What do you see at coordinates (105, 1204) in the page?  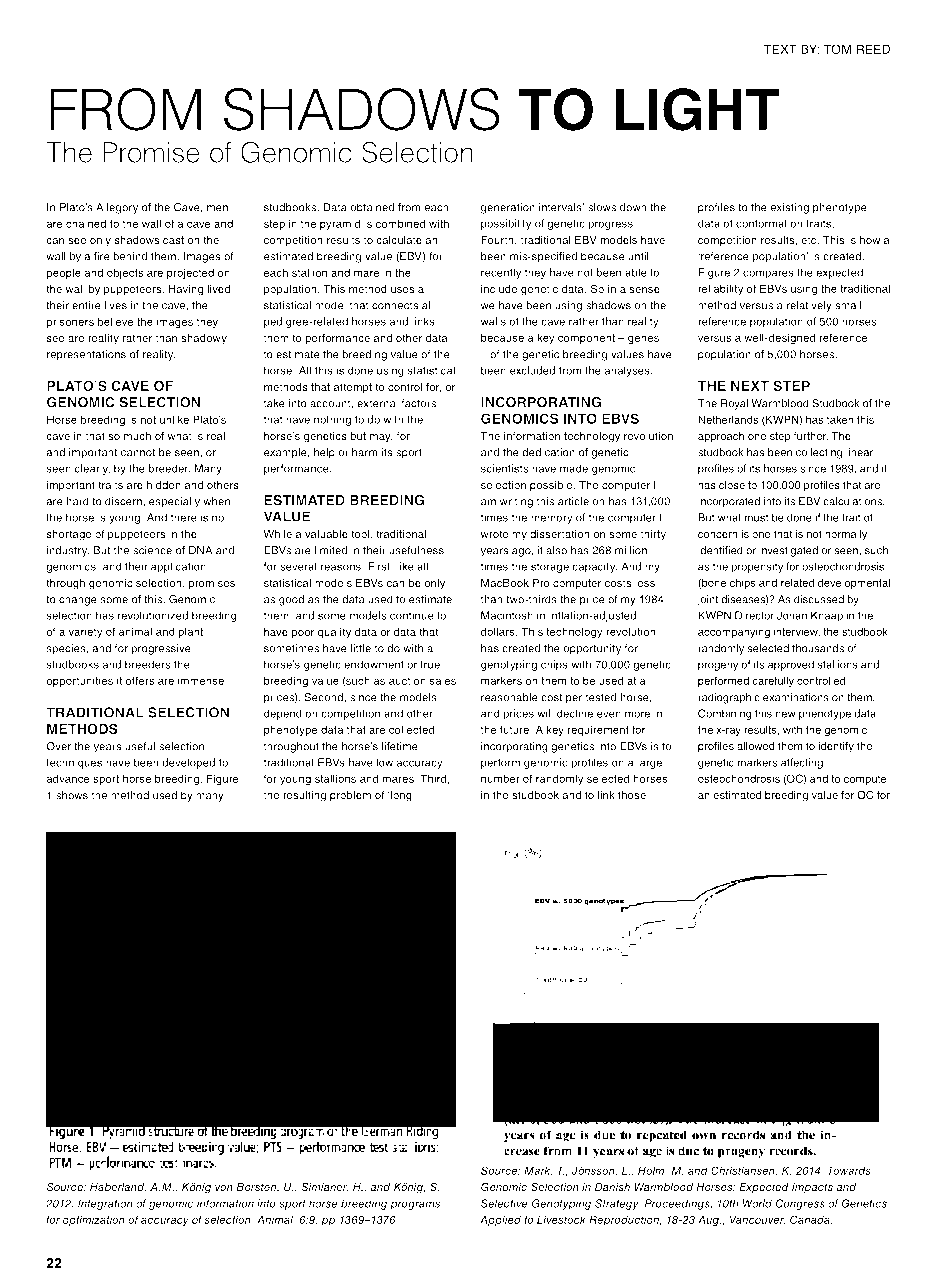 I see `Integration` at bounding box center [105, 1204].
